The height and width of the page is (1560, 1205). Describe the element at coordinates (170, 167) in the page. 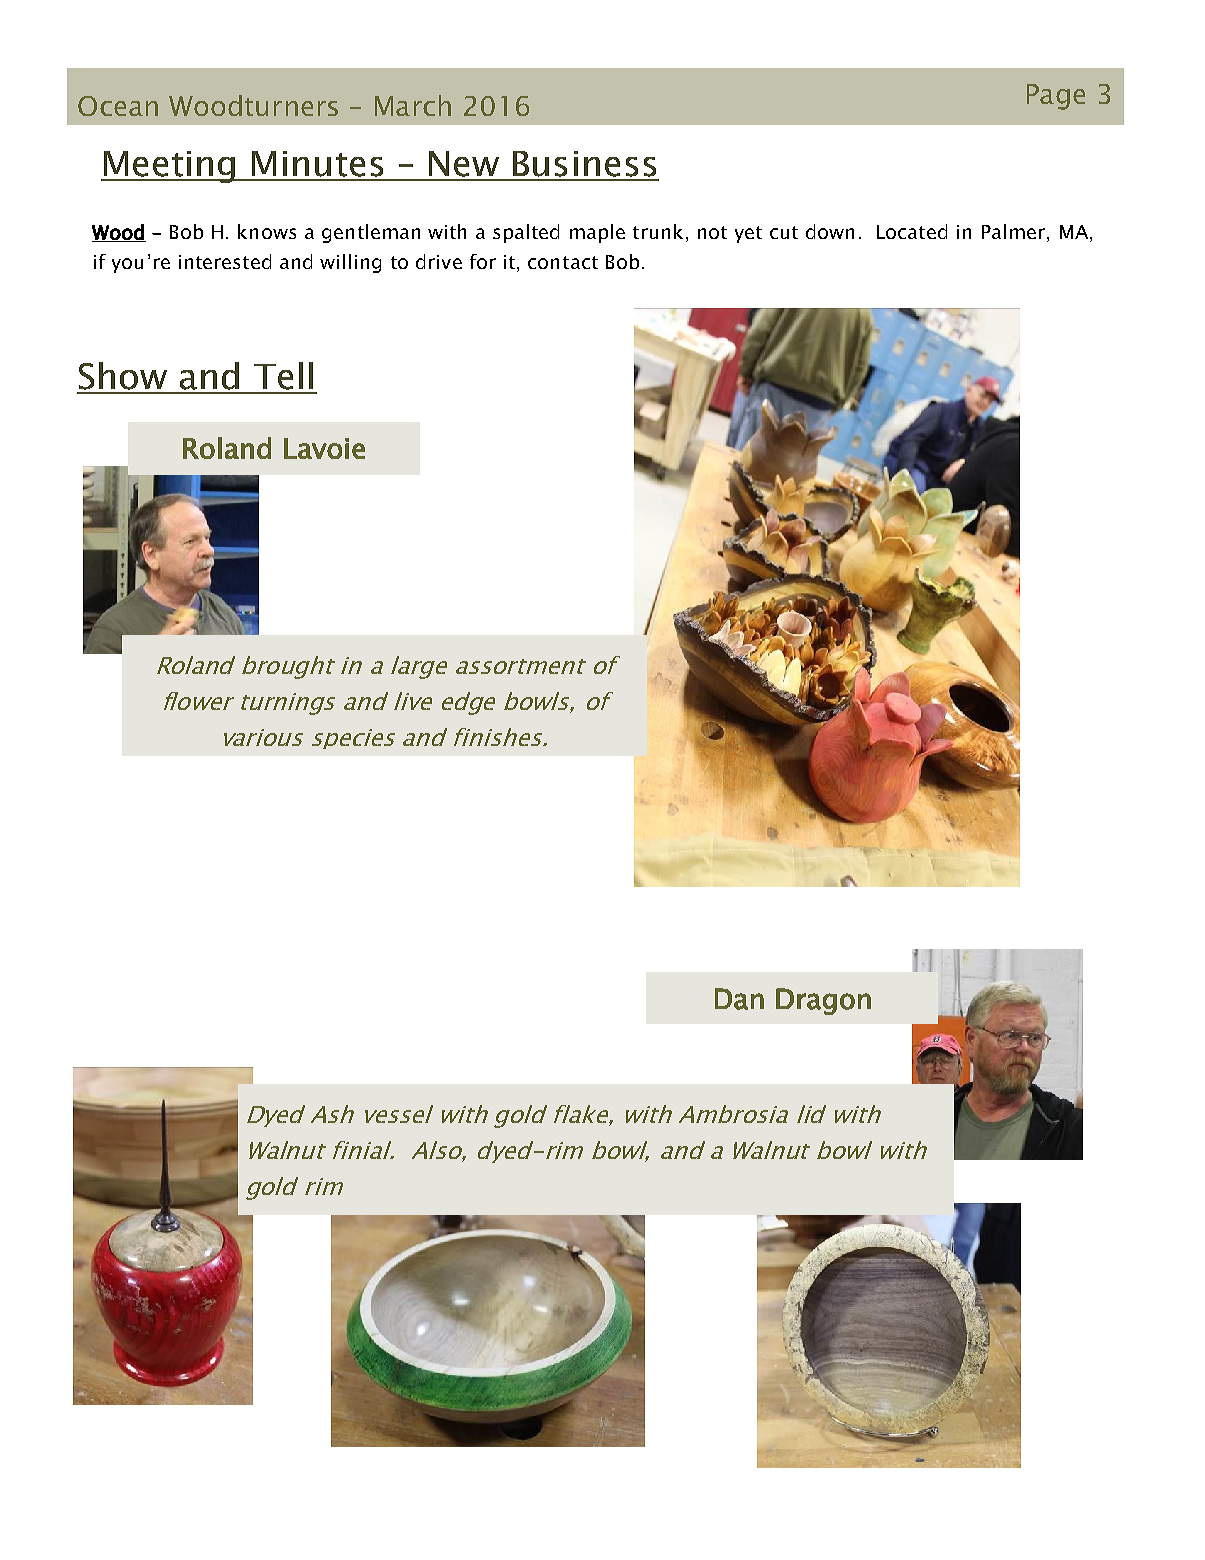

I see `Meeting` at that location.
